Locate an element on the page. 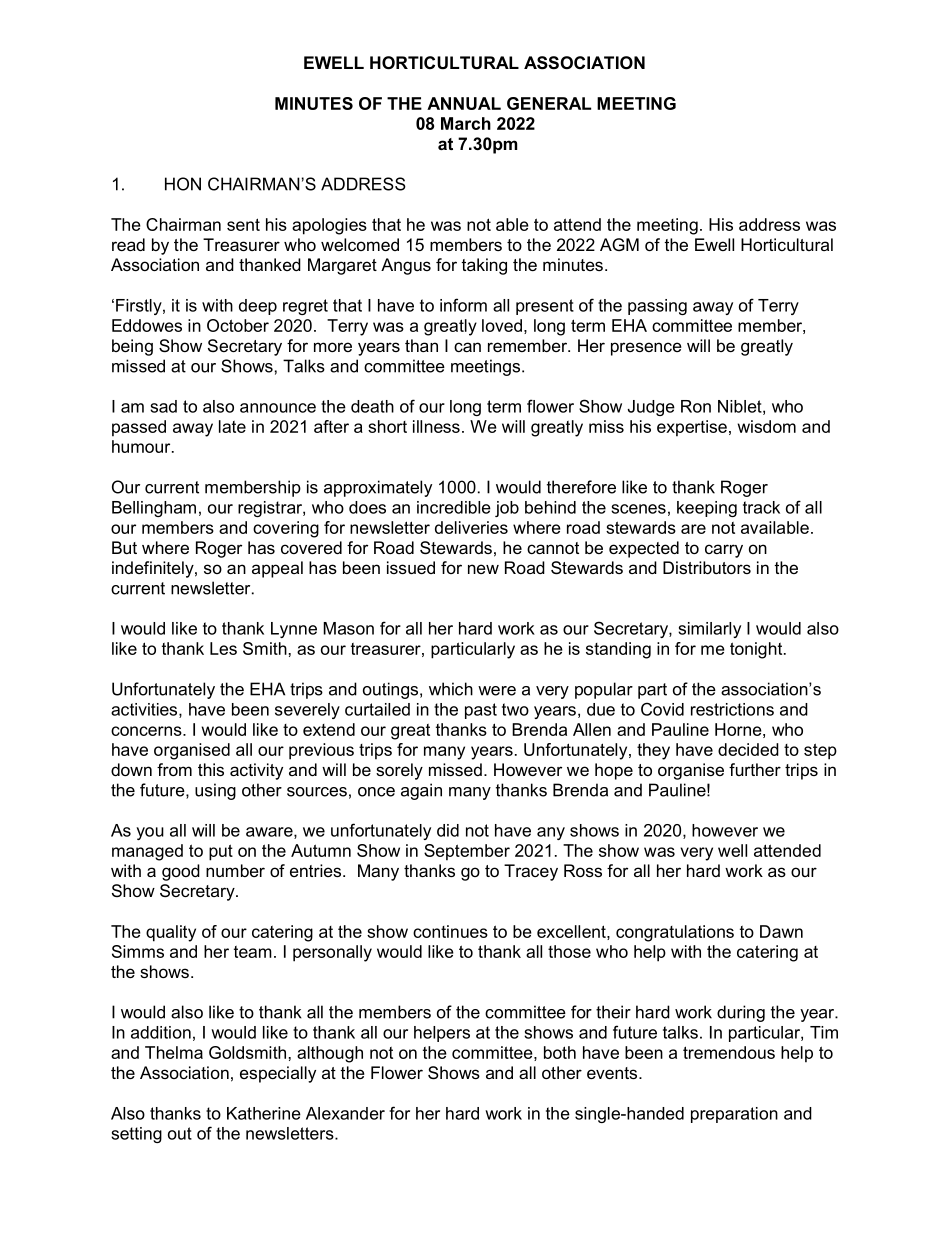 The image size is (952, 1233). March is located at coordinates (466, 123).
